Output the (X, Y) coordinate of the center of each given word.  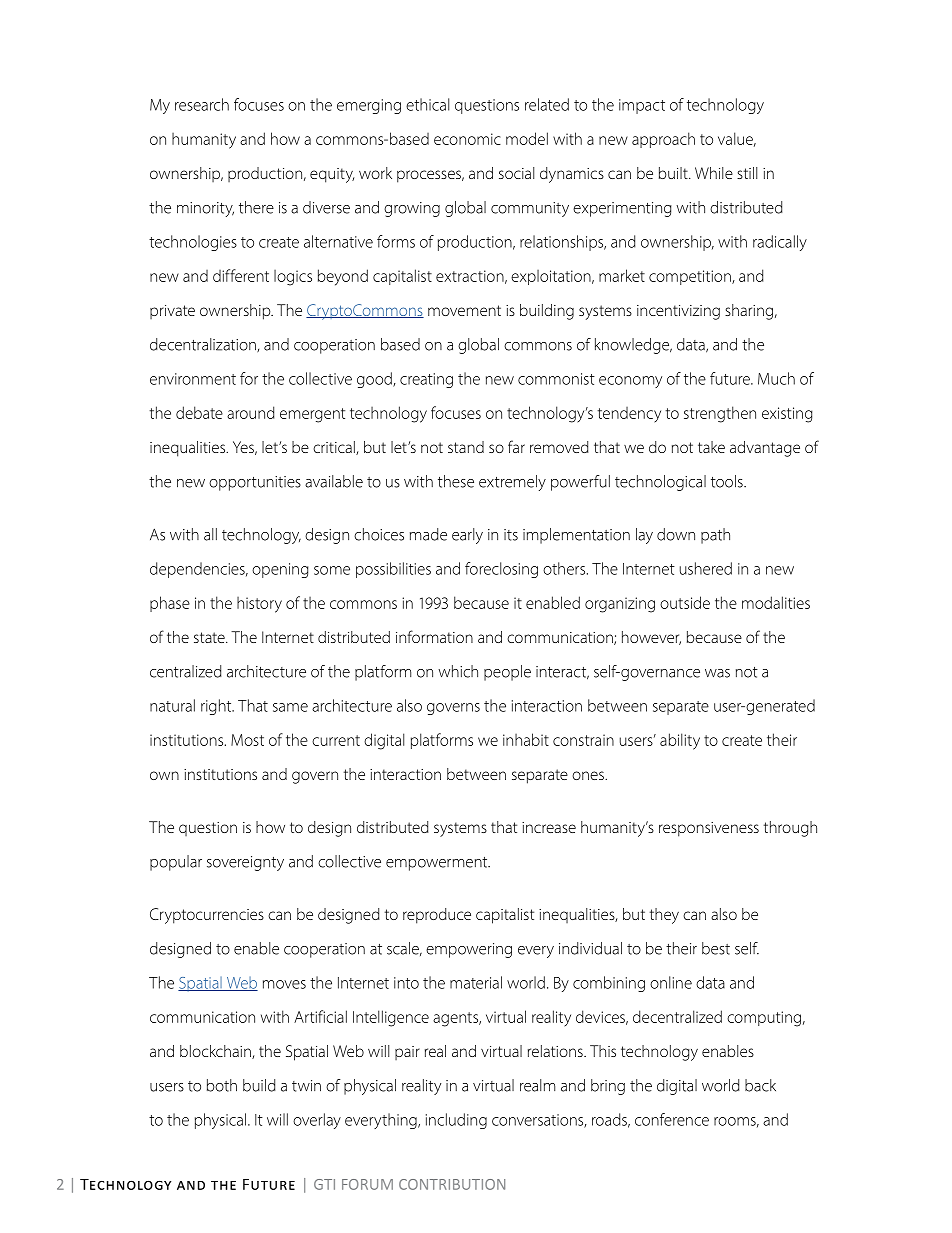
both (222, 1085)
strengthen (720, 414)
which (458, 671)
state (210, 637)
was (717, 673)
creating (426, 380)
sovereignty (245, 863)
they (664, 916)
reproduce (437, 916)
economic (467, 139)
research (202, 104)
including (456, 1121)
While (714, 173)
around (250, 412)
